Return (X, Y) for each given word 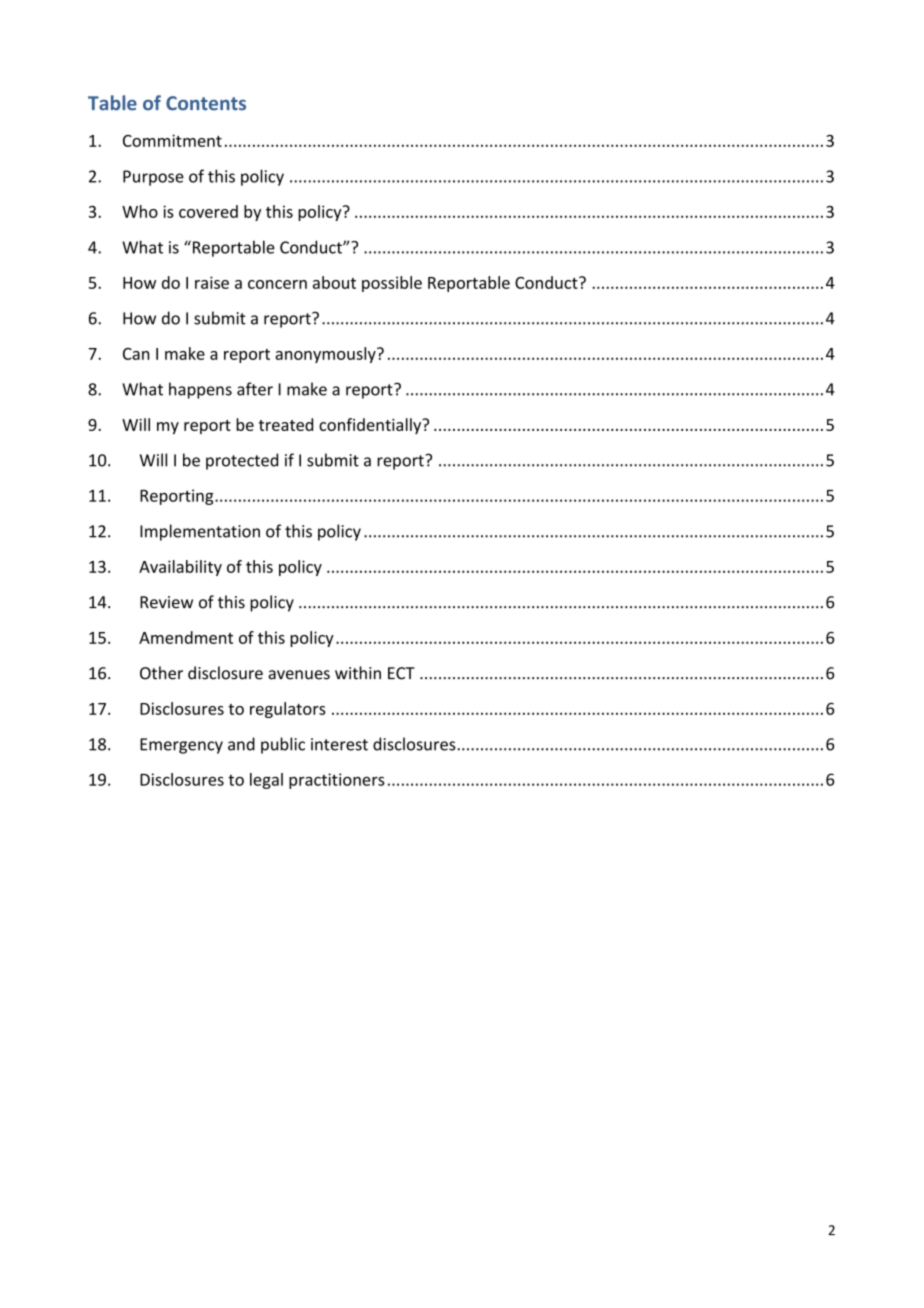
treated (286, 424)
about (334, 282)
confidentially (371, 426)
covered (208, 211)
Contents (206, 103)
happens (200, 390)
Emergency (181, 746)
